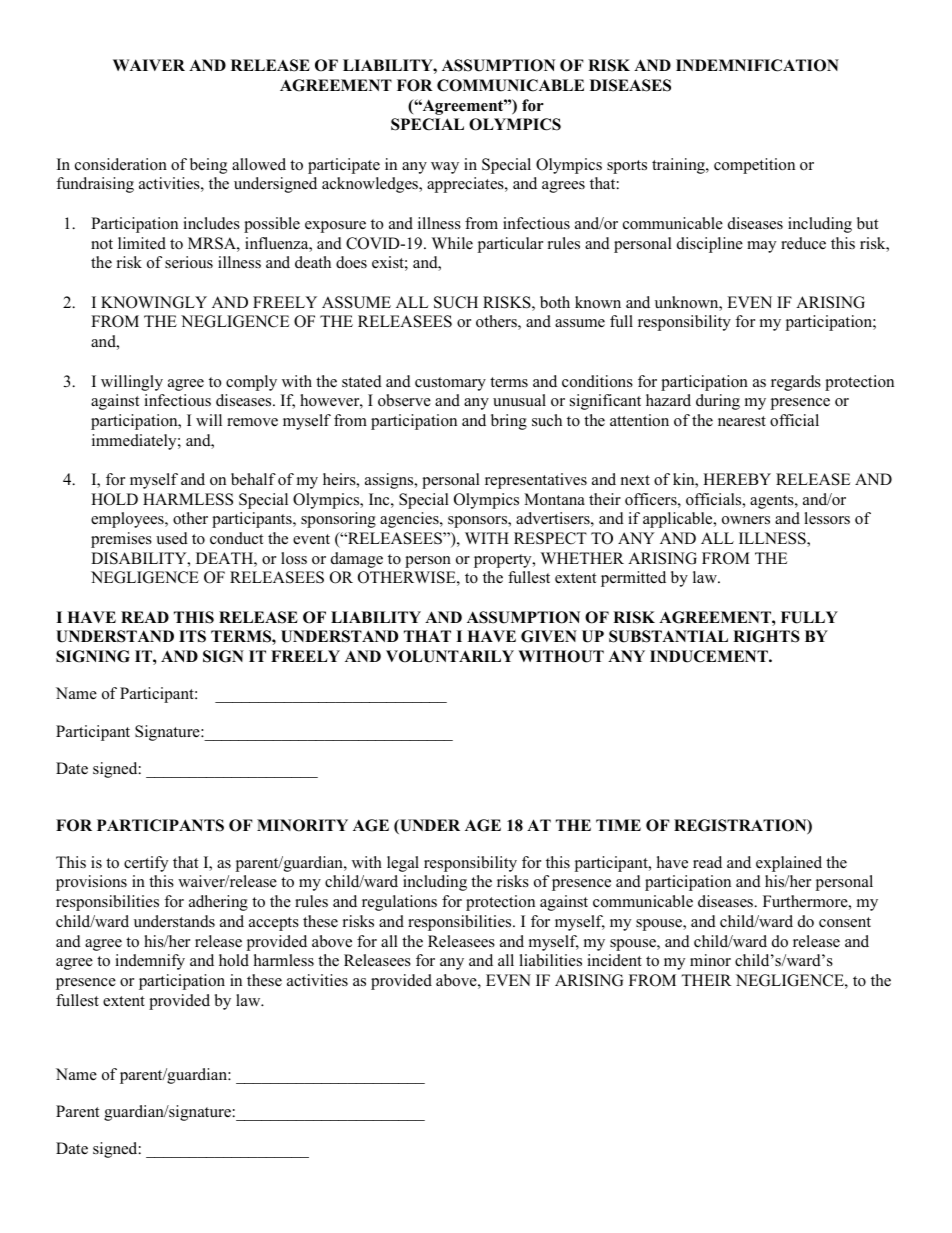 The width and height of the screenshot is (952, 1233). What do you see at coordinates (845, 922) in the screenshot?
I see `consent` at bounding box center [845, 922].
